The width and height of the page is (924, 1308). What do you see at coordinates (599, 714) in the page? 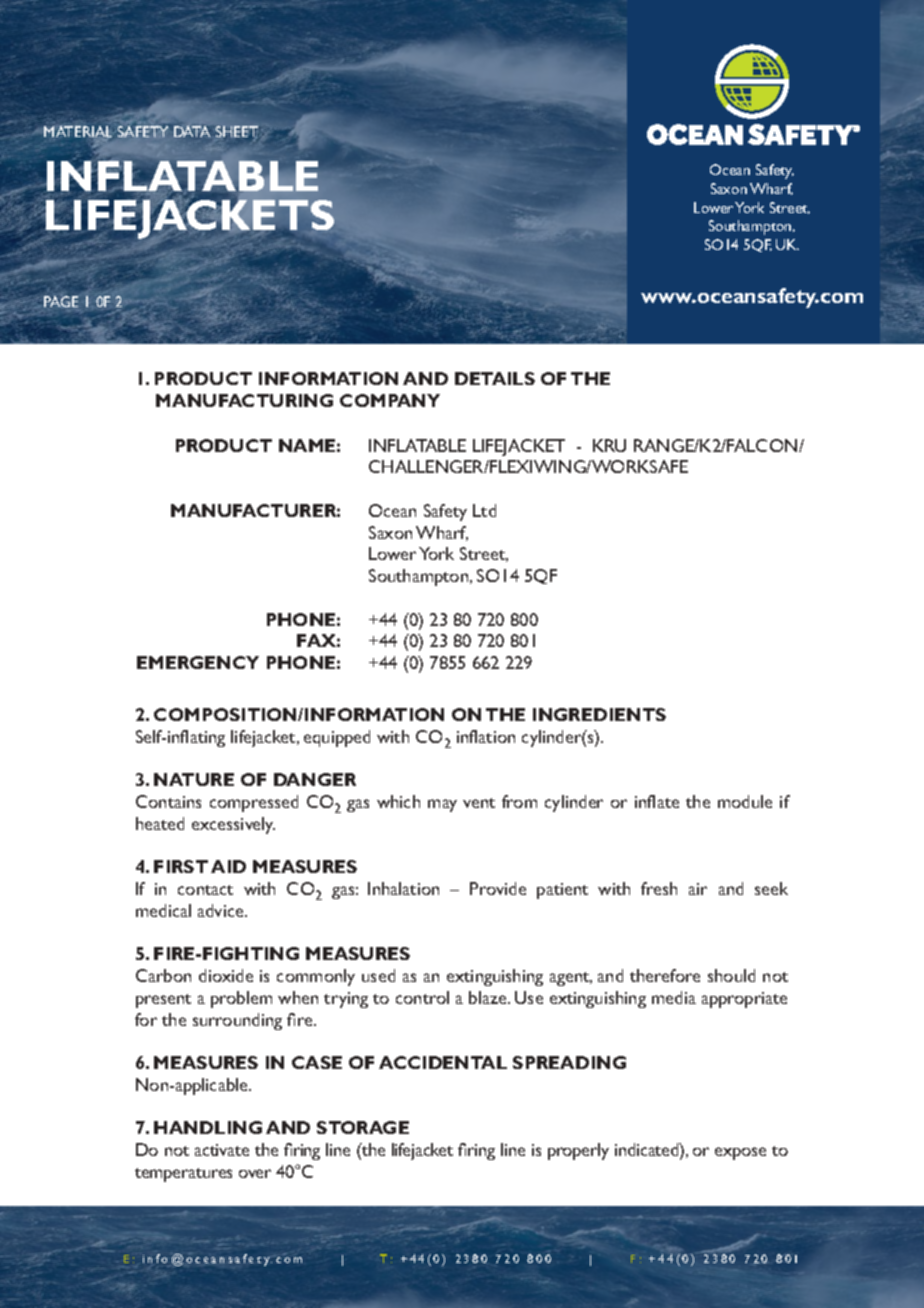
I see `INGREDIENTS` at bounding box center [599, 714].
